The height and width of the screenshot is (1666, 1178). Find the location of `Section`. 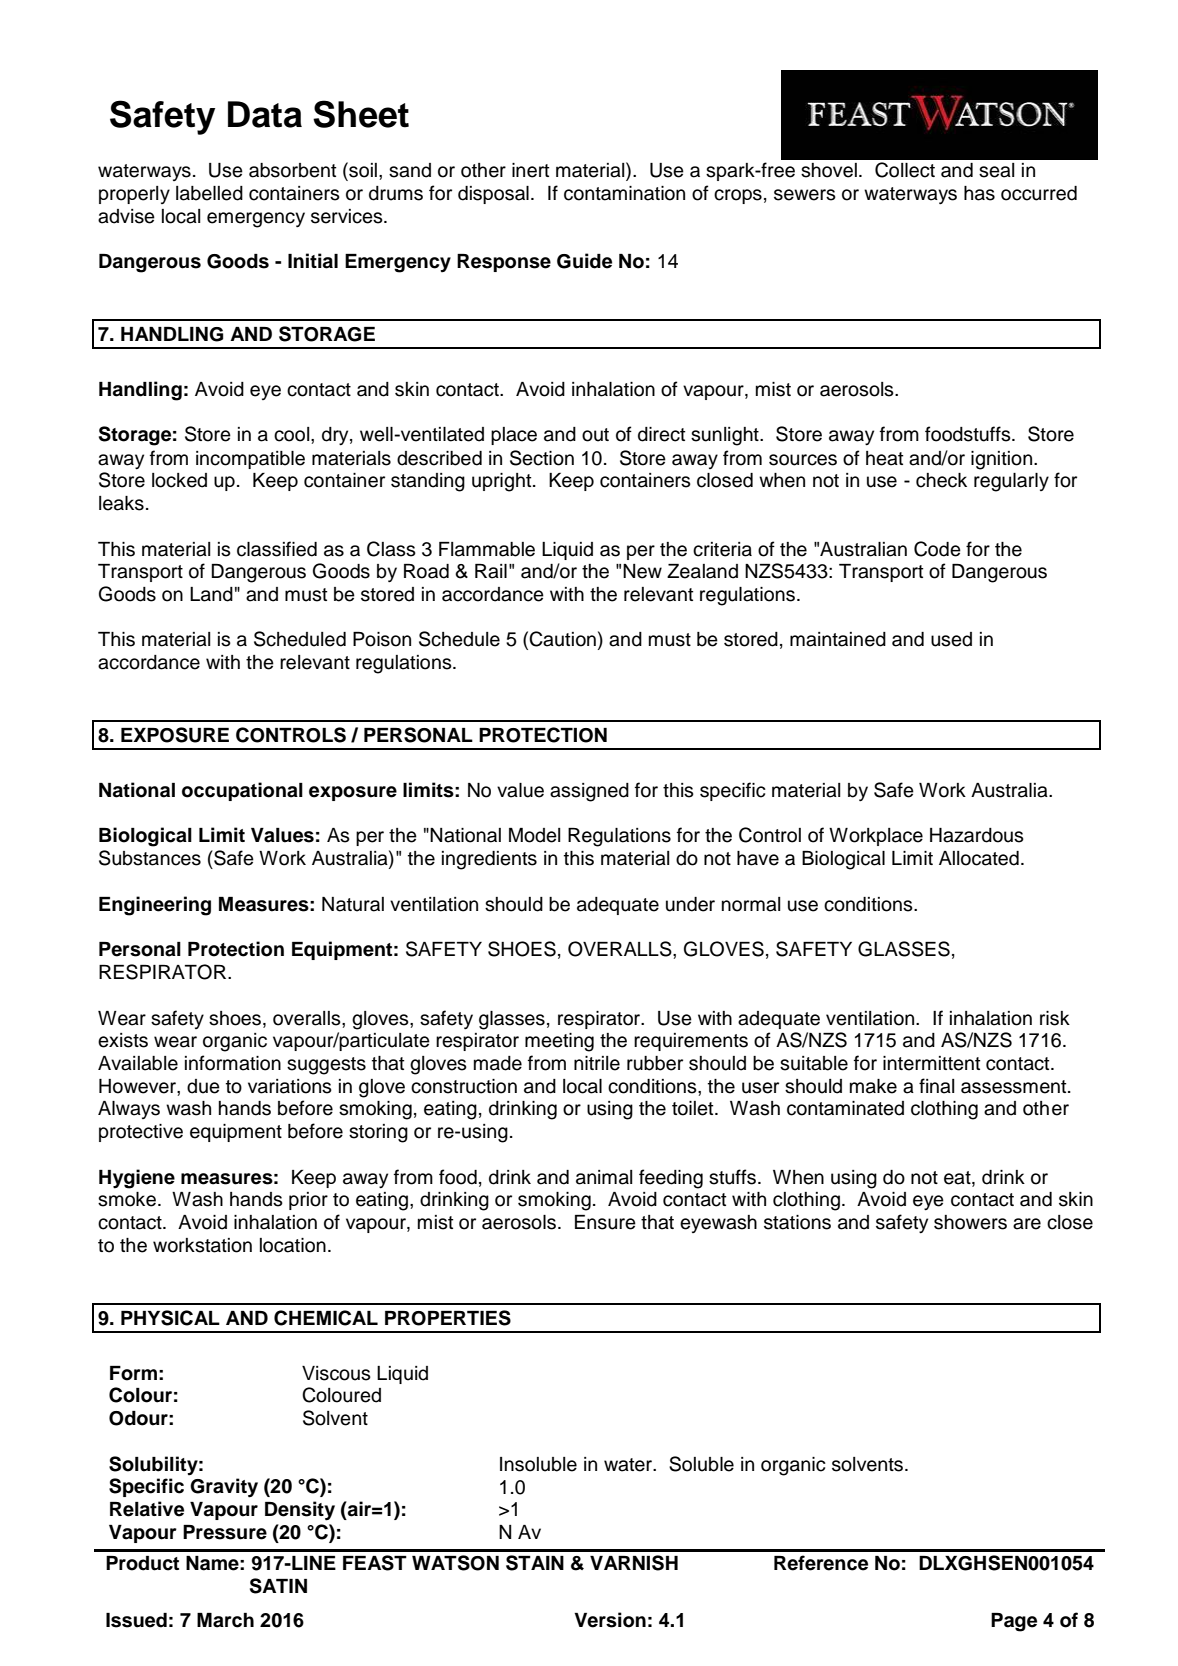

Section is located at coordinates (542, 458).
